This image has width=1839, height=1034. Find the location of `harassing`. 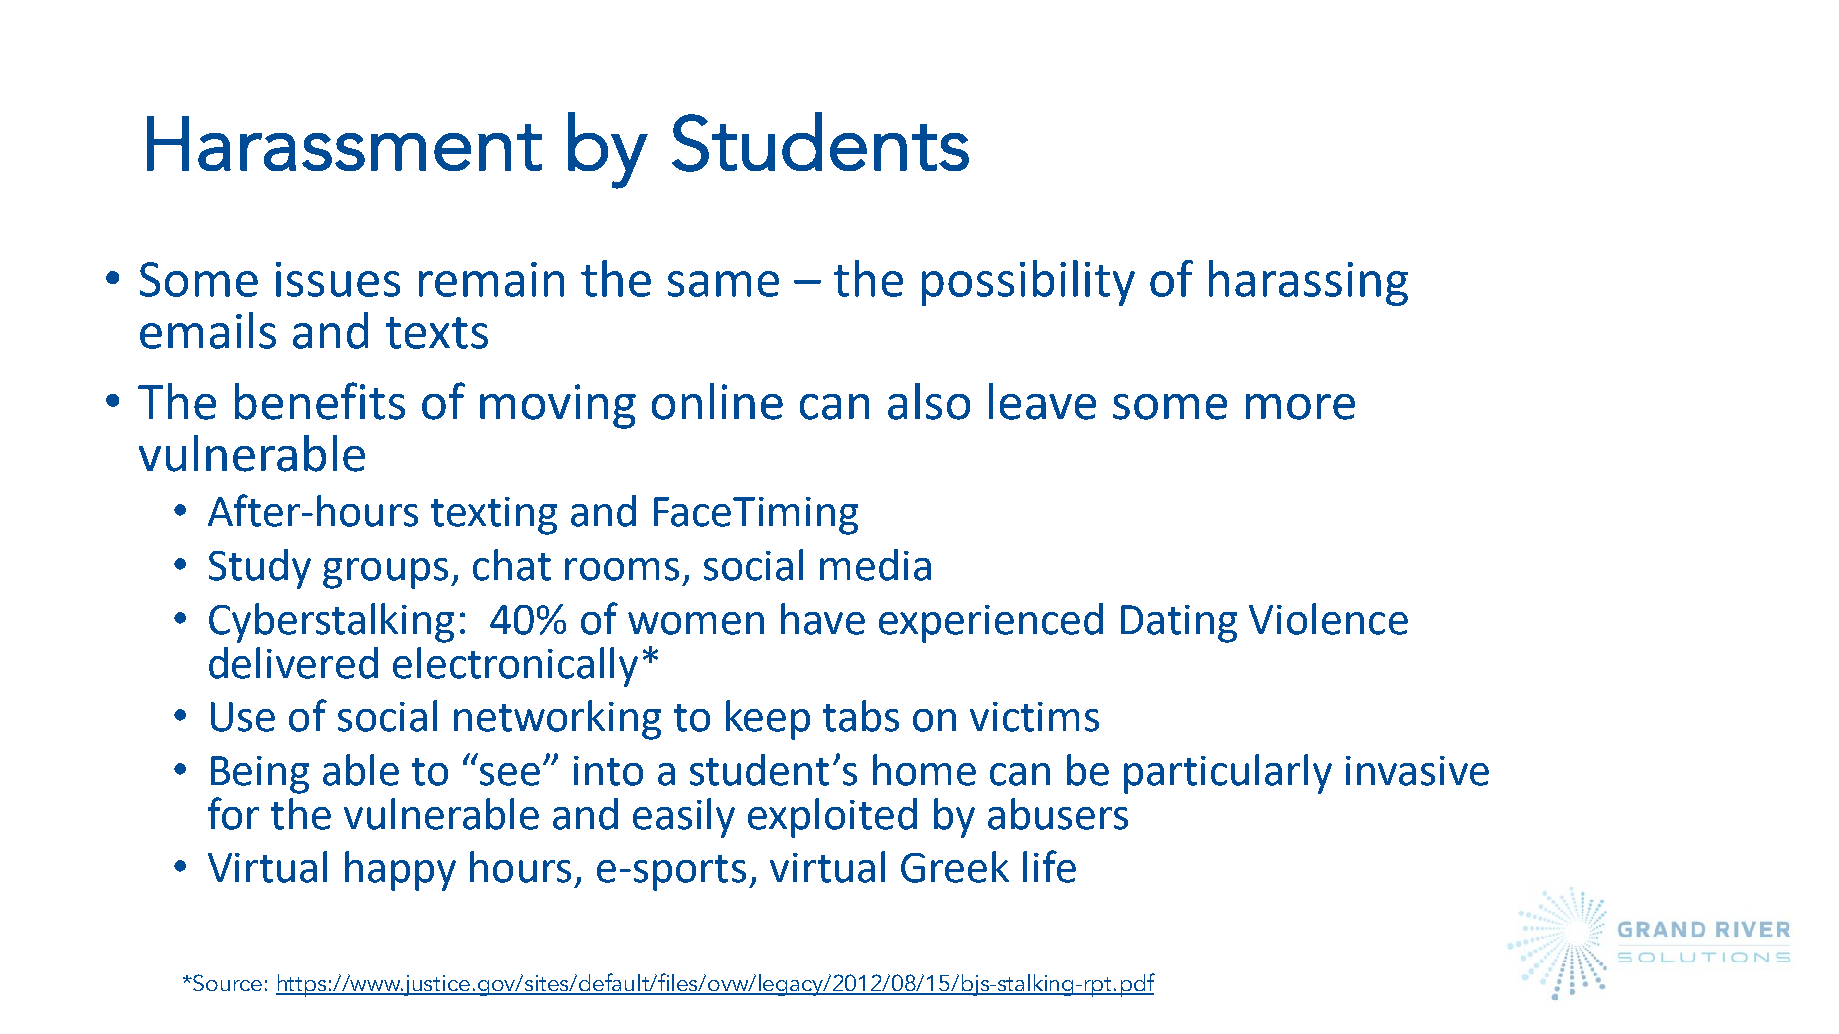

harassing is located at coordinates (1308, 283).
